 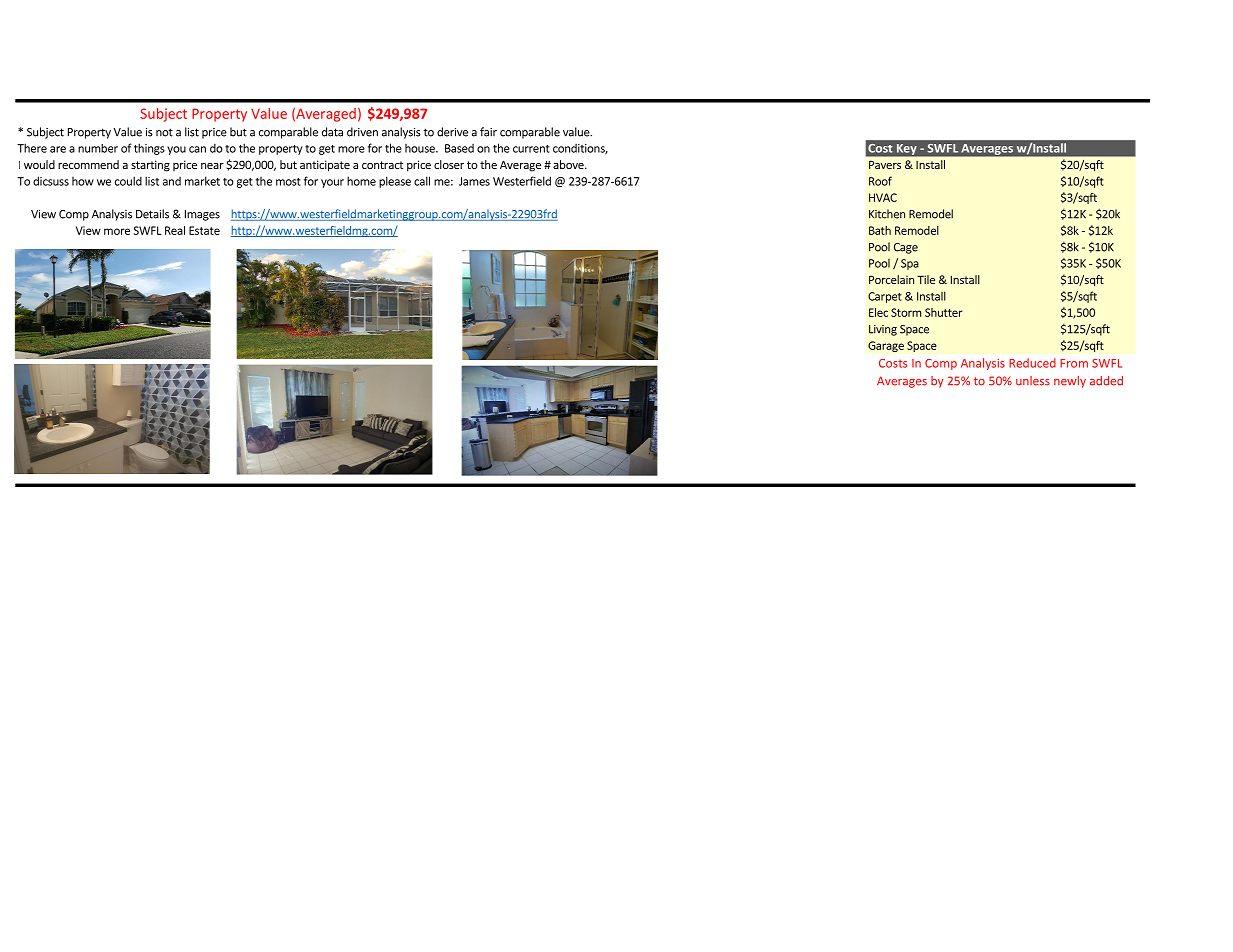 What do you see at coordinates (883, 197) in the image?
I see `HVAC` at bounding box center [883, 197].
